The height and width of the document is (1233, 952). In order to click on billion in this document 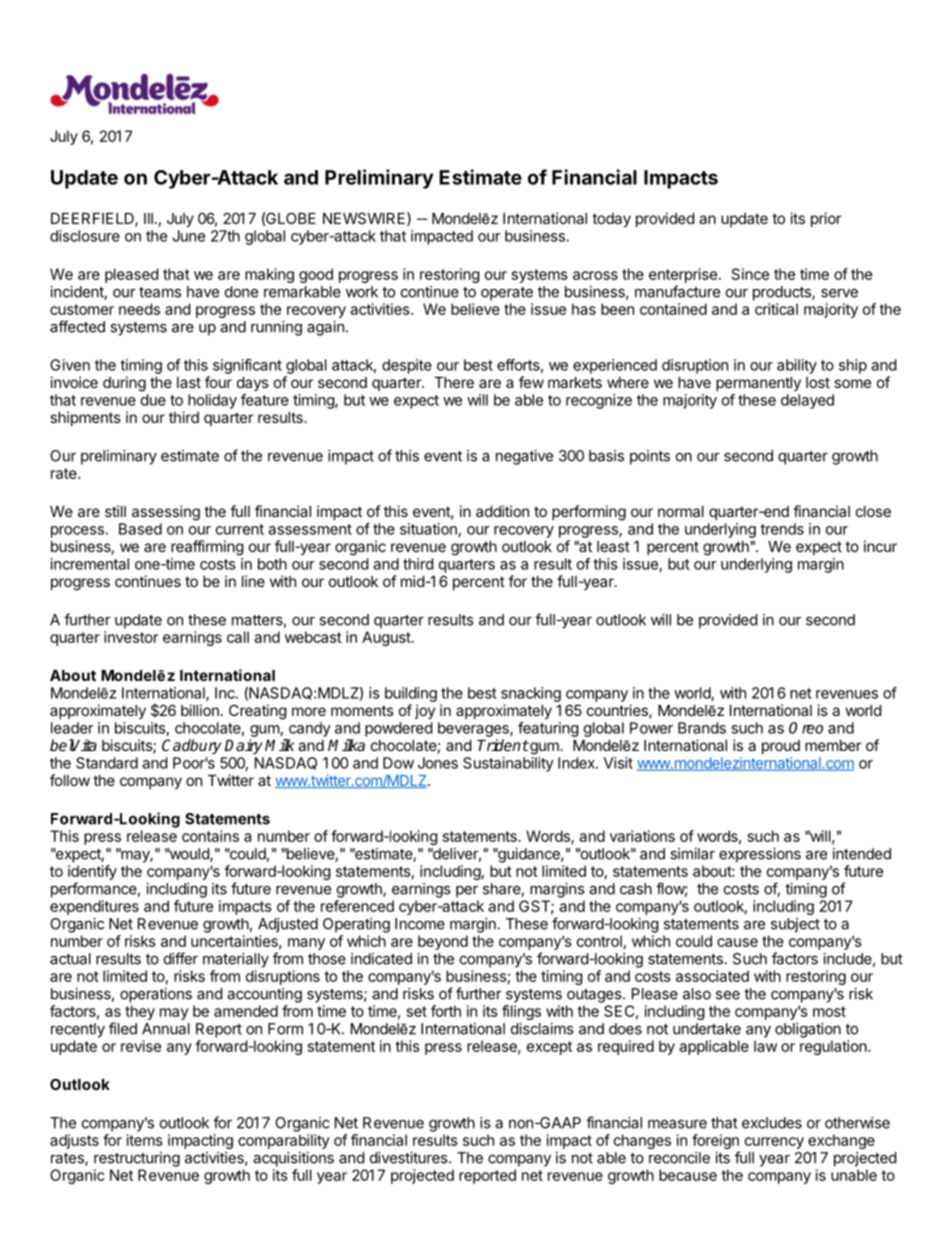, I will do `click(200, 710)`.
